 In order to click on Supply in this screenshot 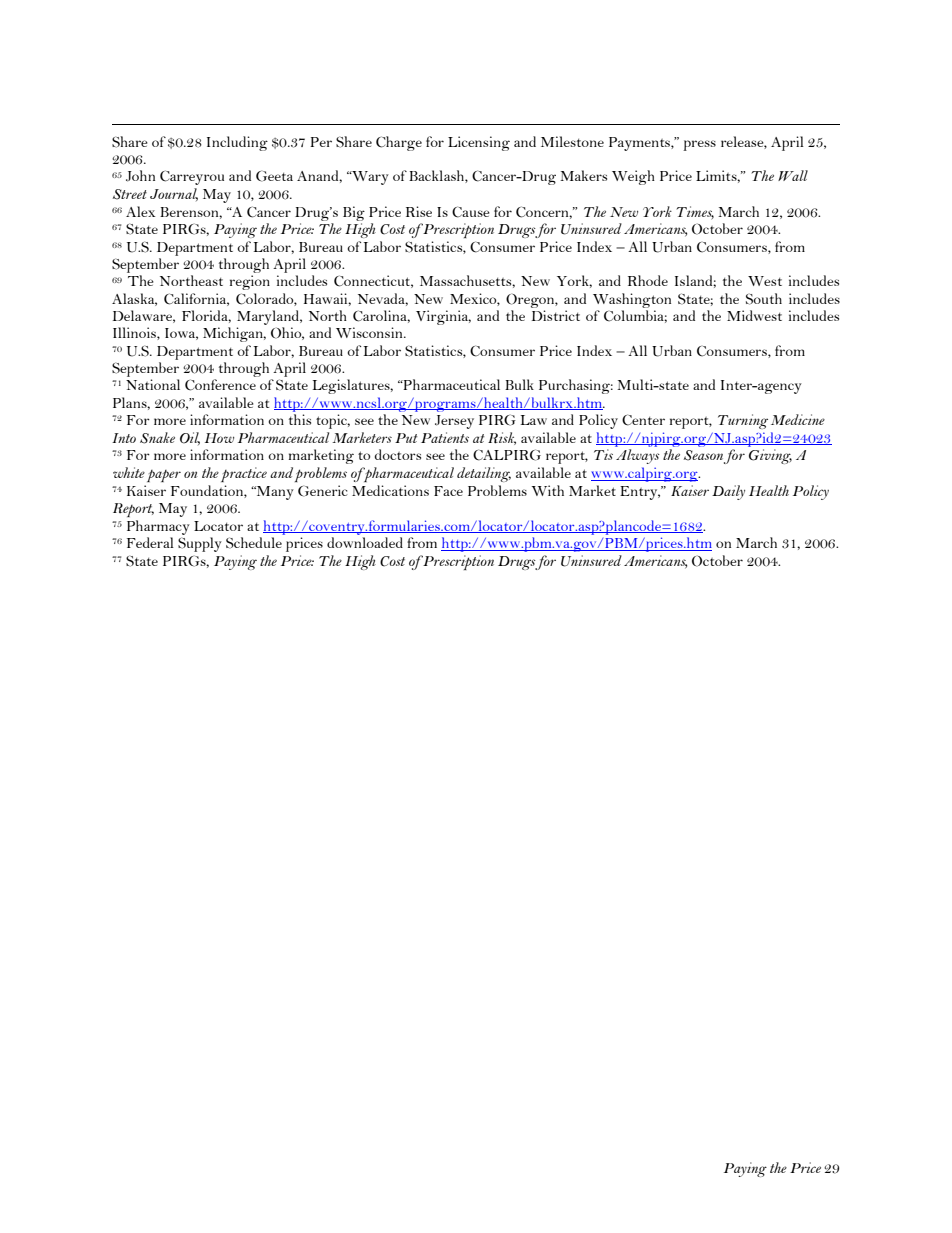, I will do `click(200, 544)`.
